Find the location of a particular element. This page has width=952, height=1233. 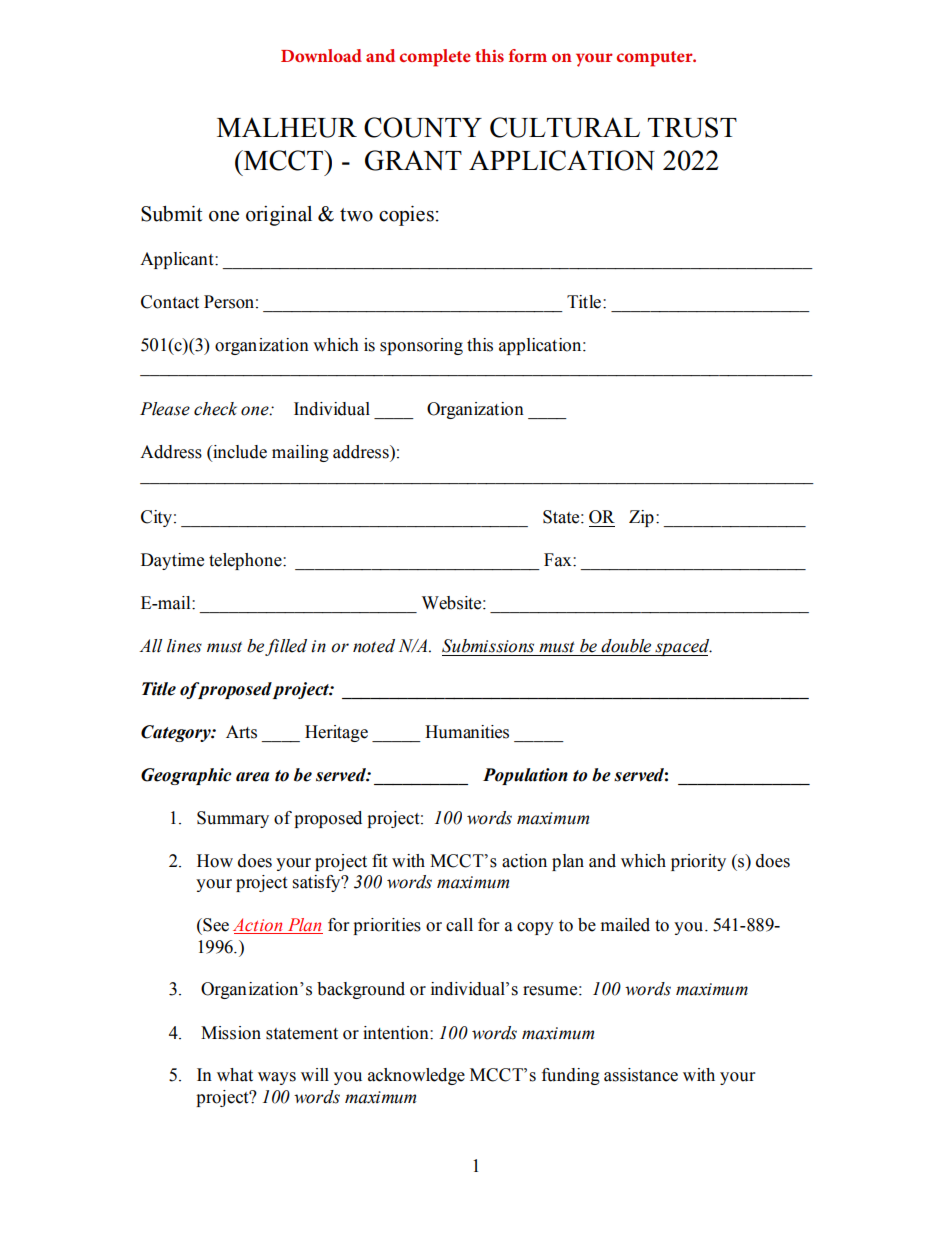

assistance is located at coordinates (641, 1075).
